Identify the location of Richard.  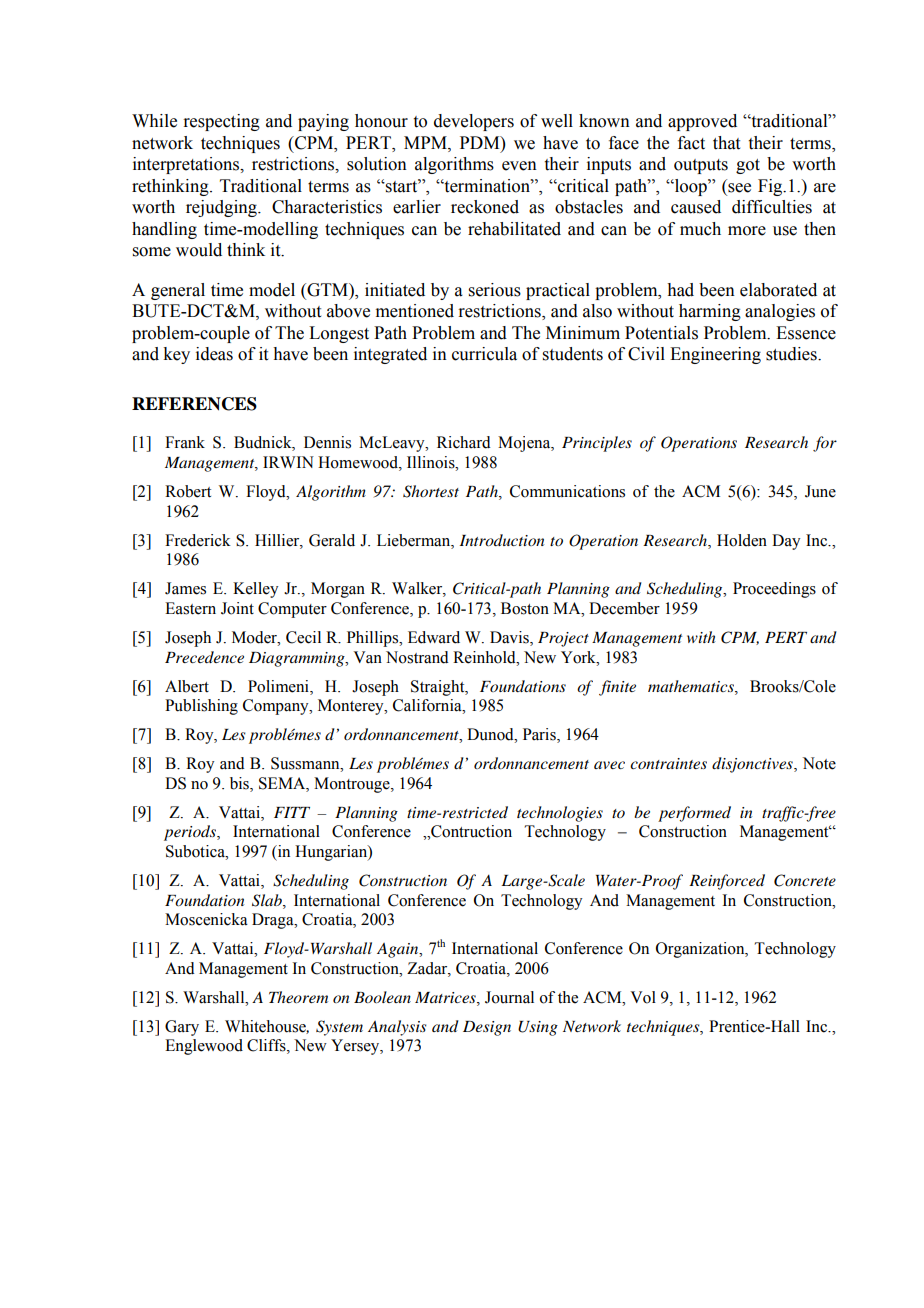
(464, 442).
